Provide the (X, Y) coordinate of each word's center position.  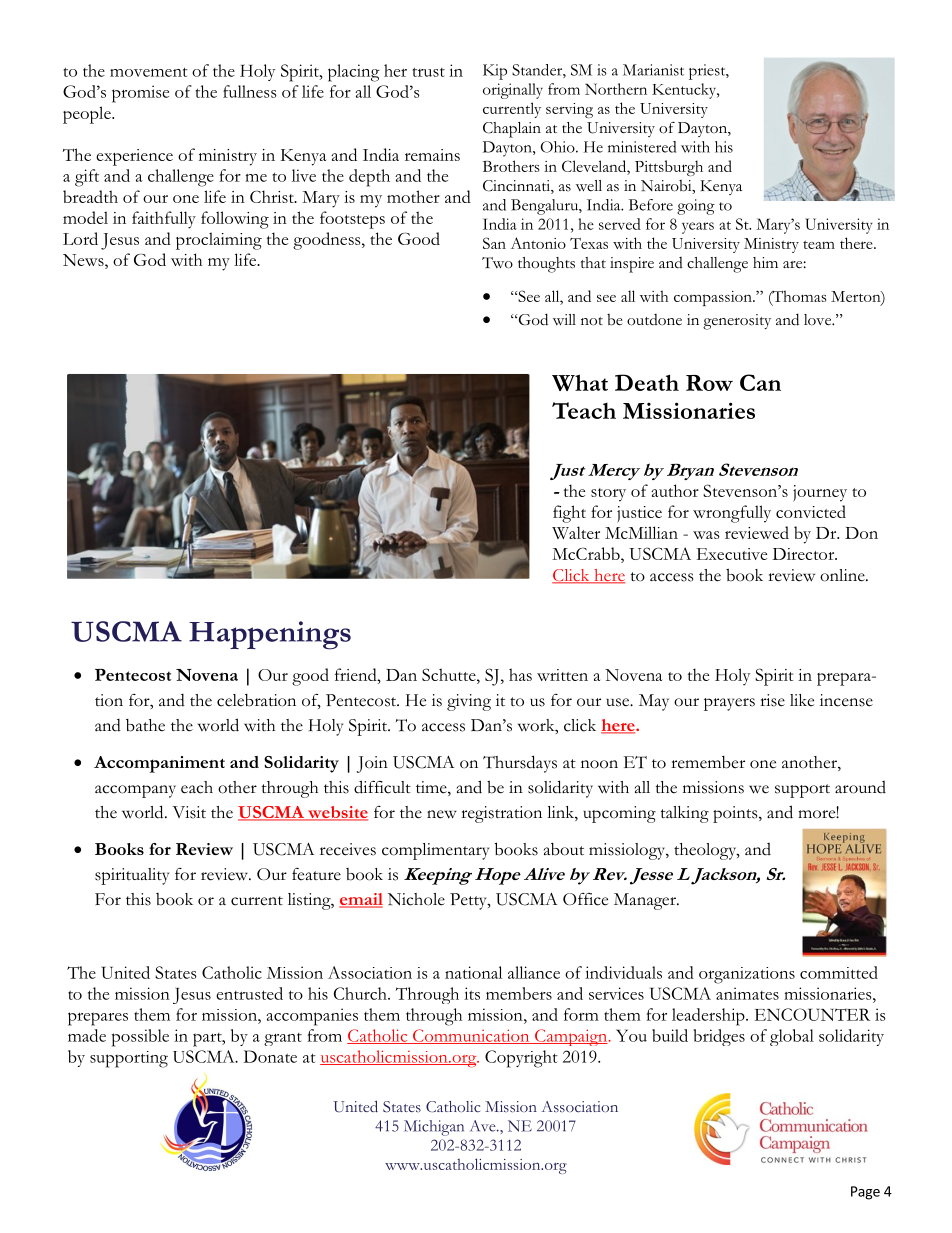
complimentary (435, 851)
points (736, 814)
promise (140, 94)
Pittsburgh (669, 168)
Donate (270, 1056)
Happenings (270, 635)
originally (513, 91)
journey (820, 493)
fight (569, 514)
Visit (189, 812)
